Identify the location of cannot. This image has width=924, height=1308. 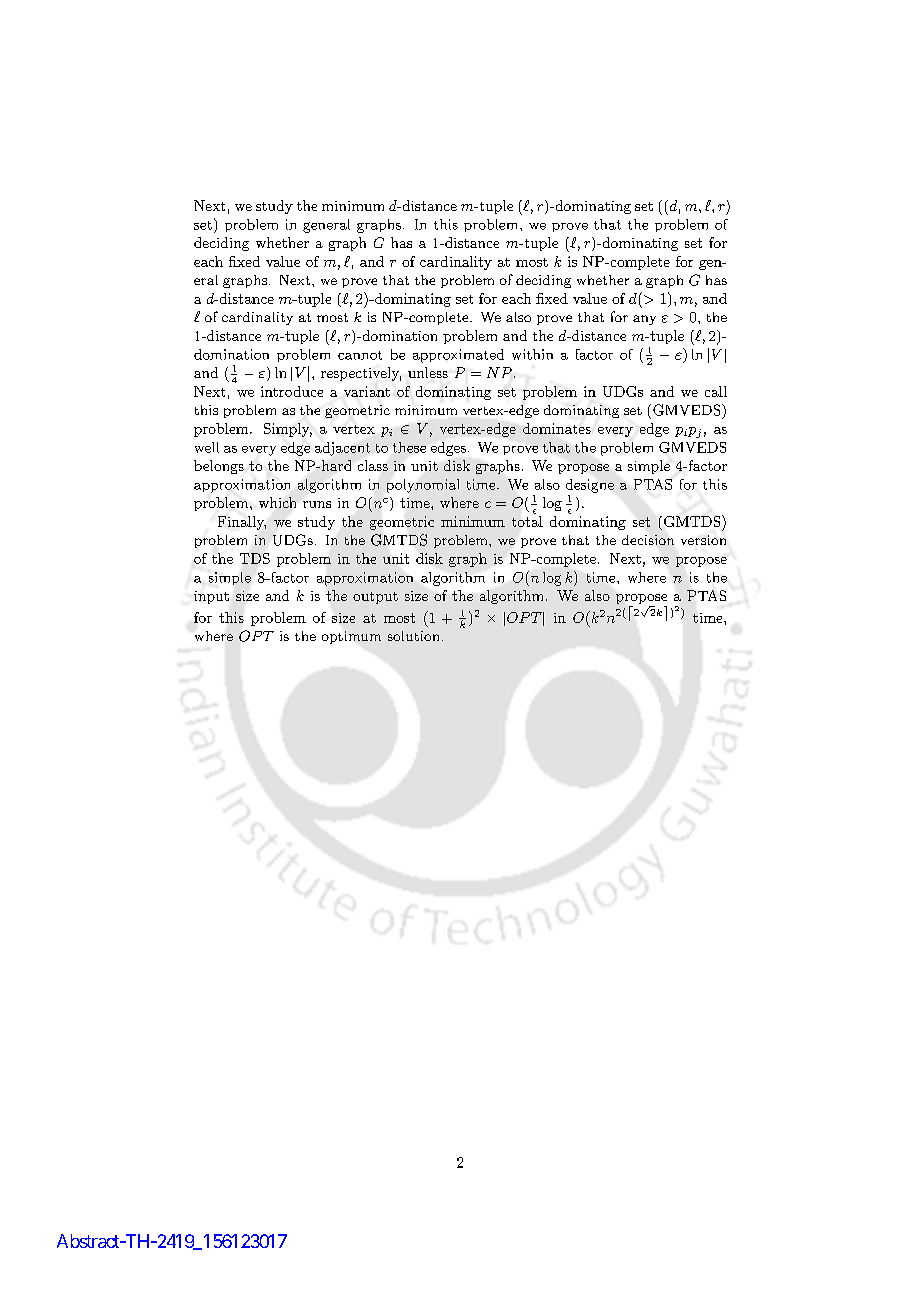
(360, 355).
